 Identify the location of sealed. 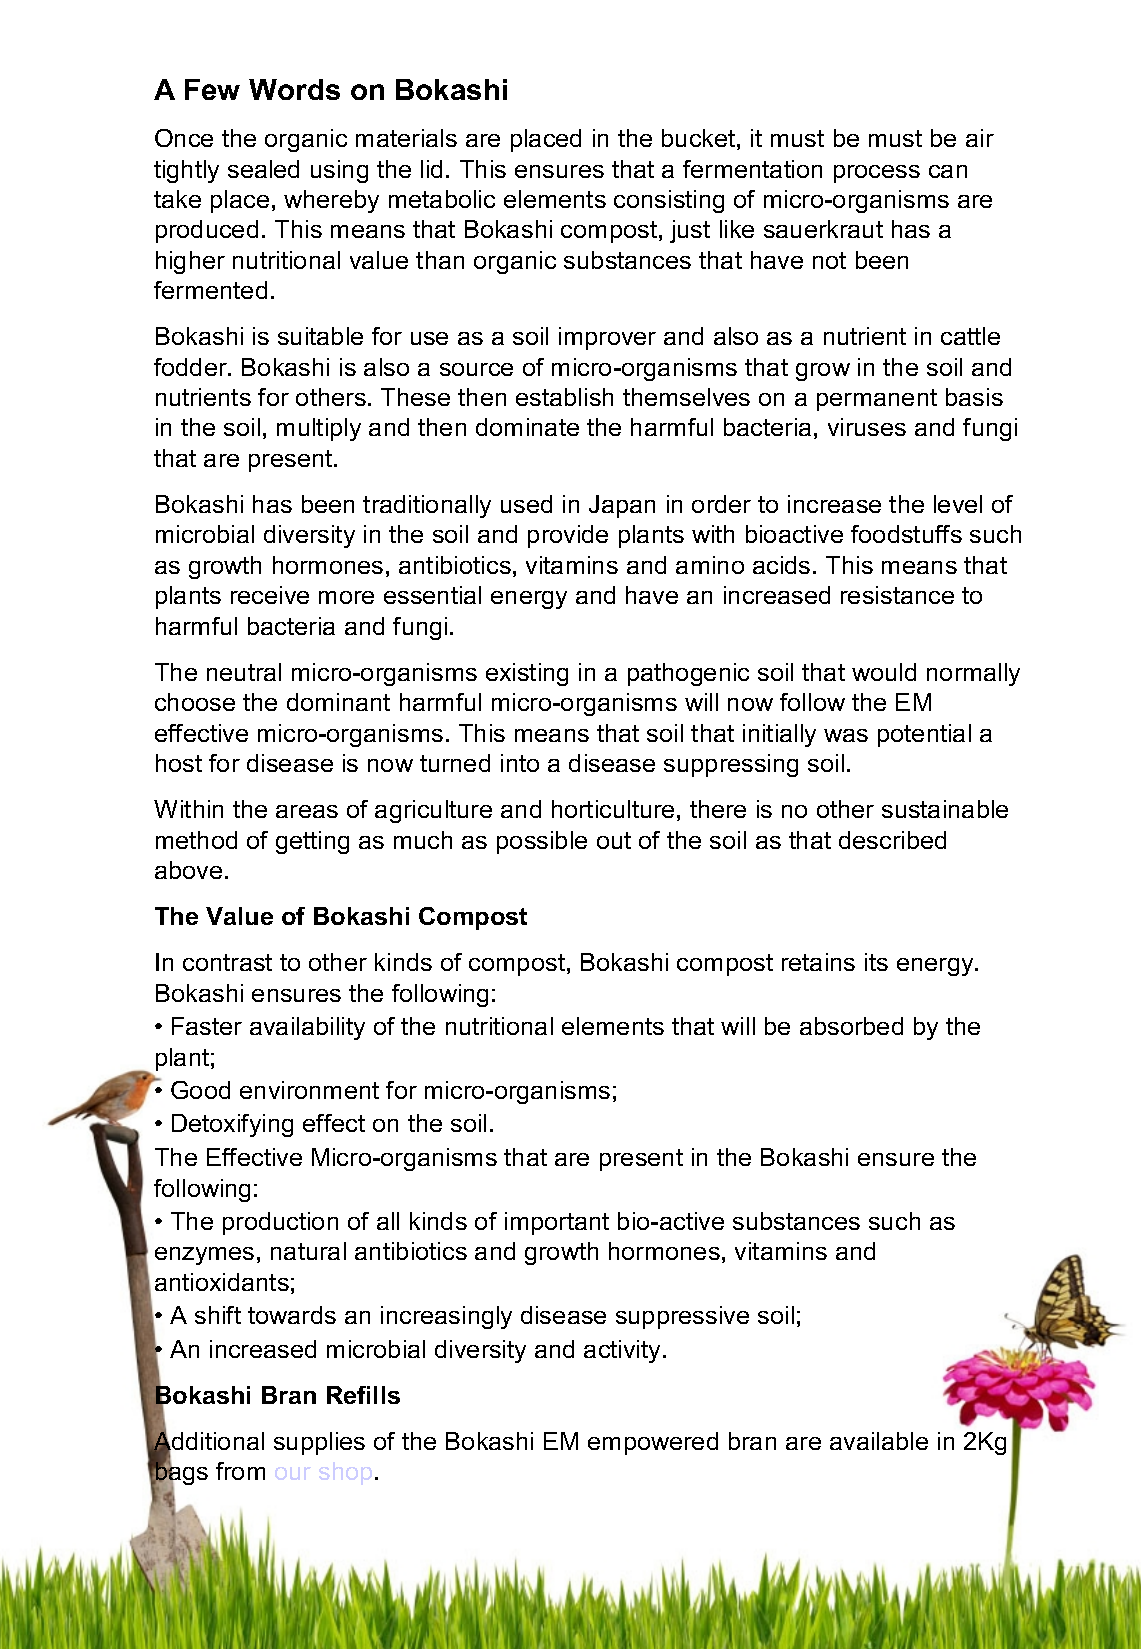
(263, 169).
